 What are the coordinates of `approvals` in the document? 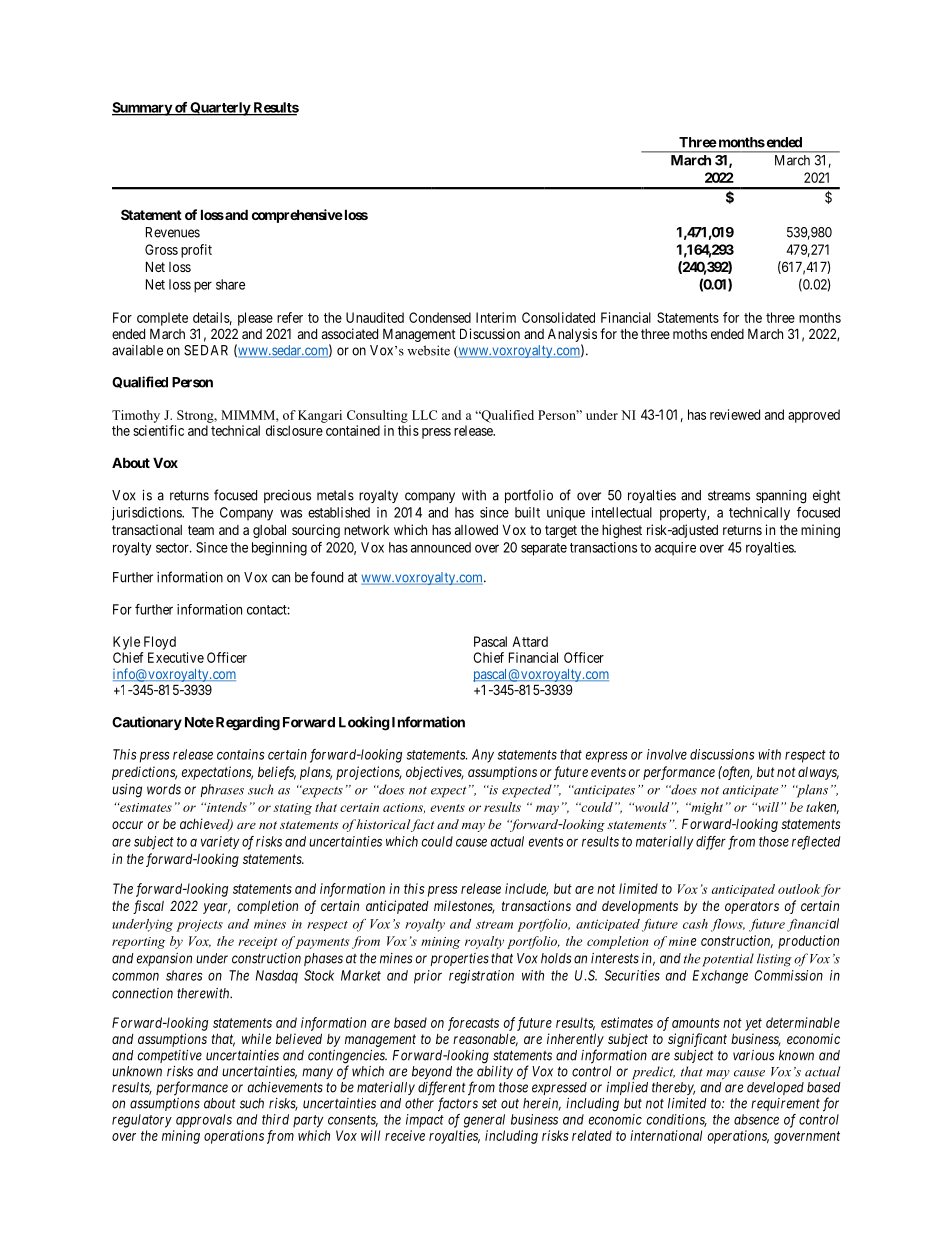 It's located at (204, 1121).
